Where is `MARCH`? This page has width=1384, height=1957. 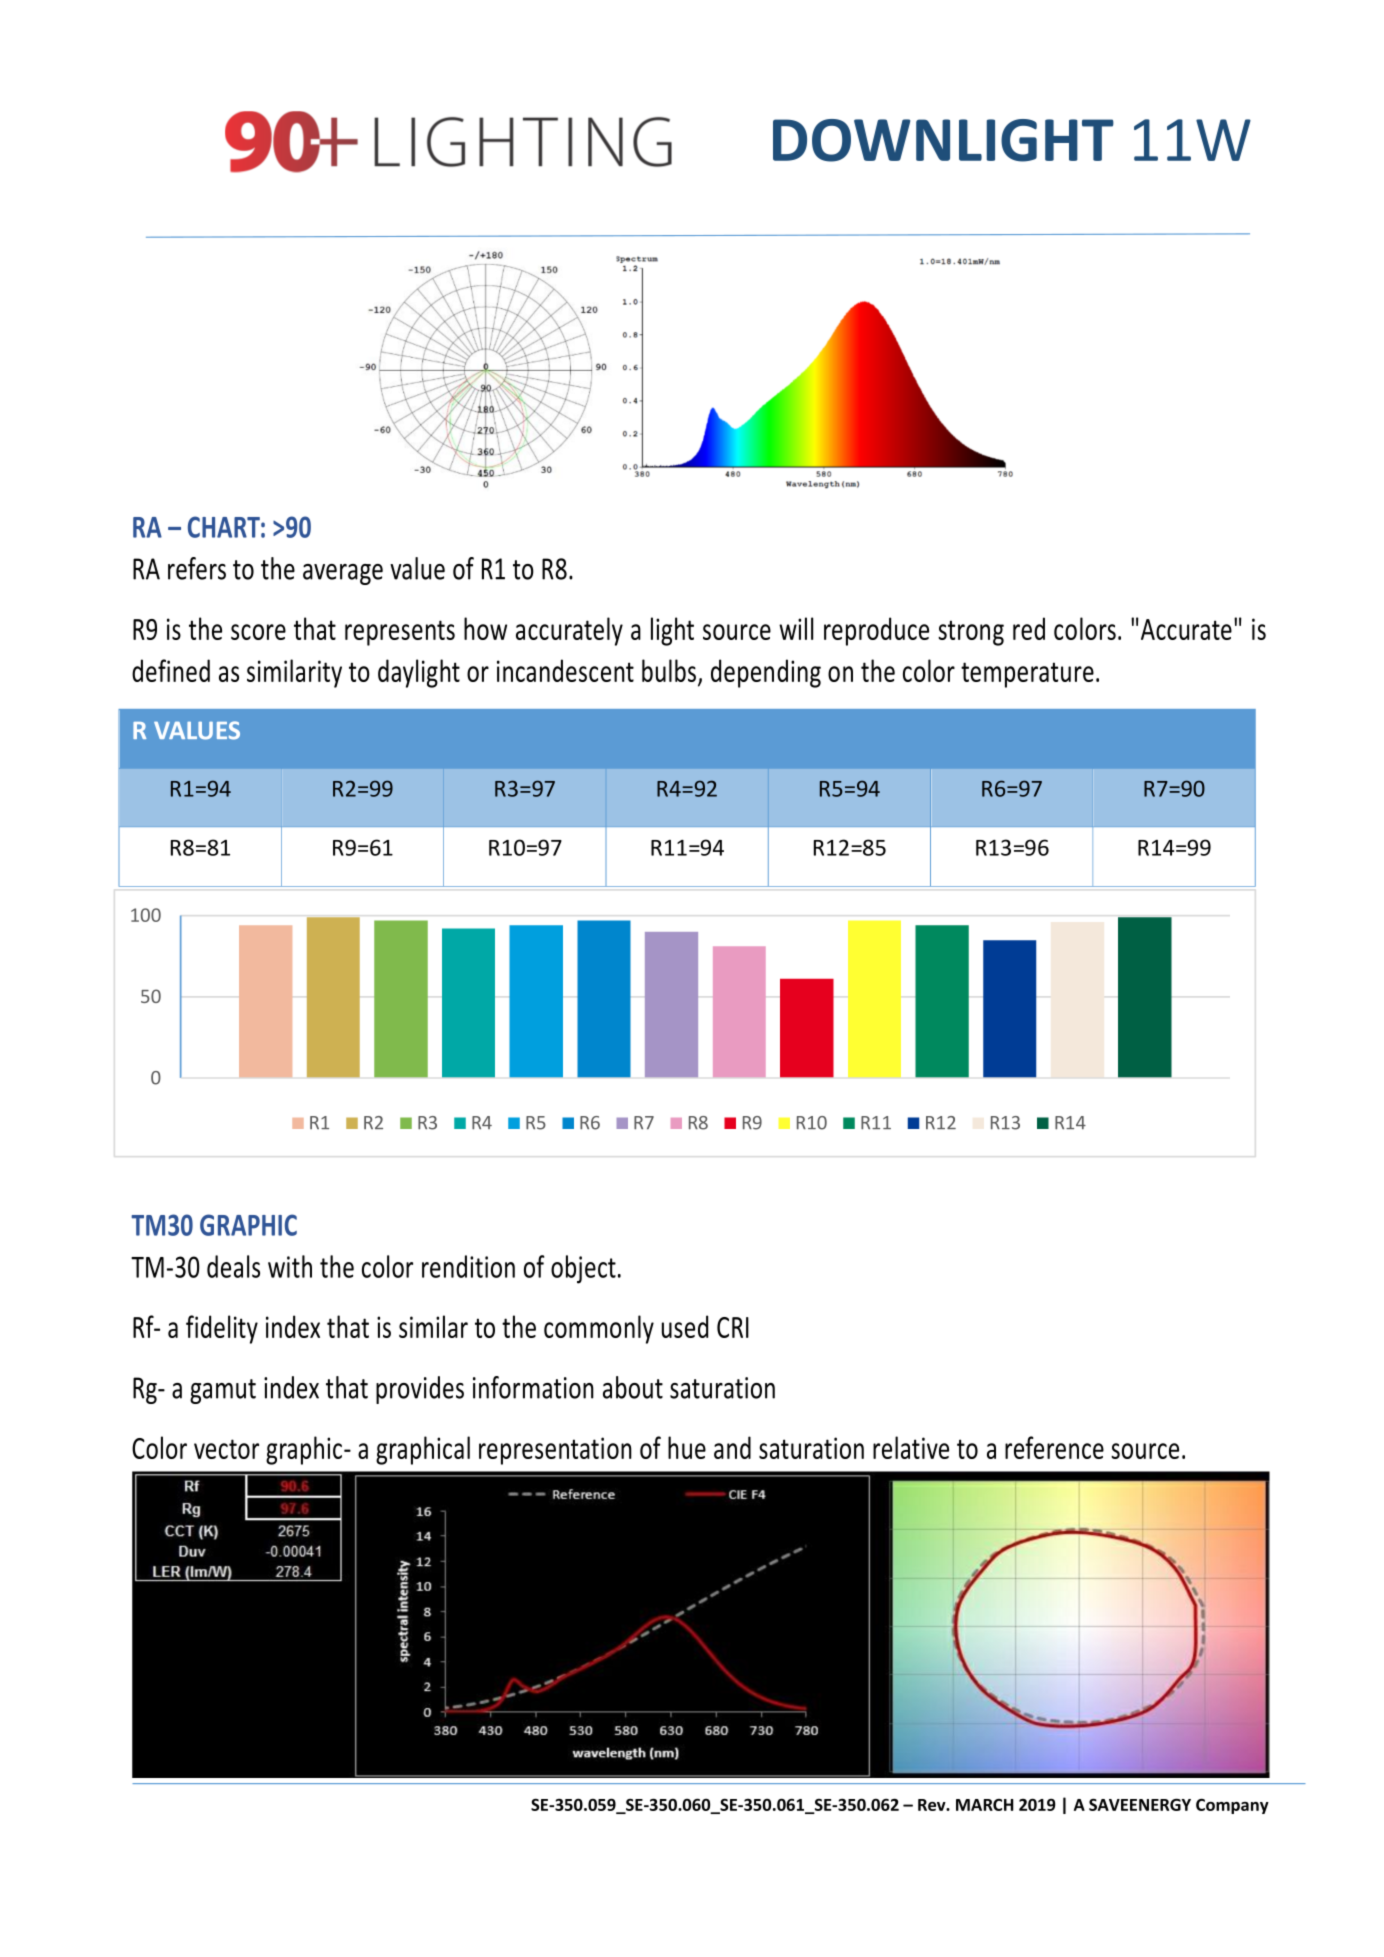 MARCH is located at coordinates (985, 1805).
